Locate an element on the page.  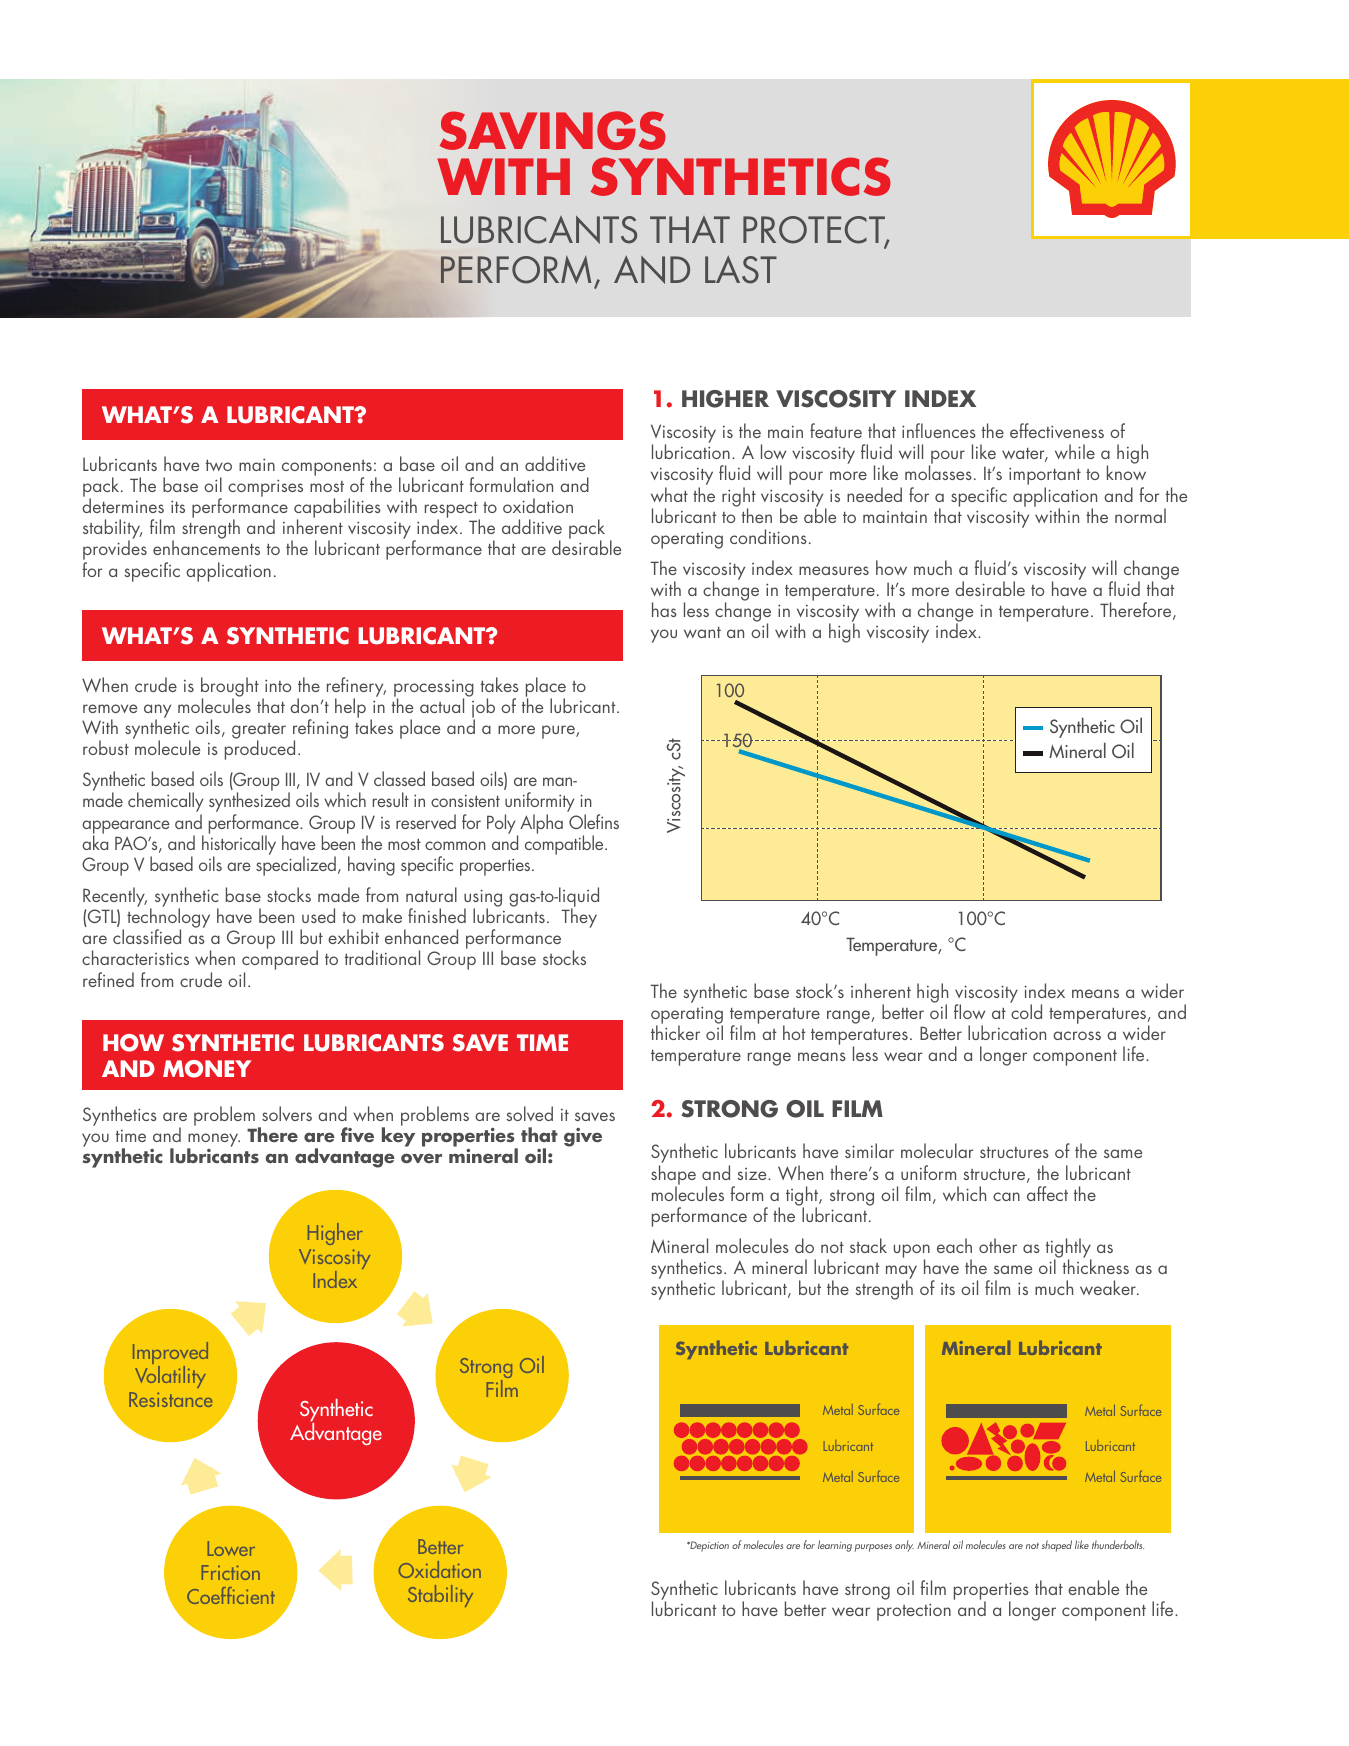
SAVINGS is located at coordinates (553, 130).
